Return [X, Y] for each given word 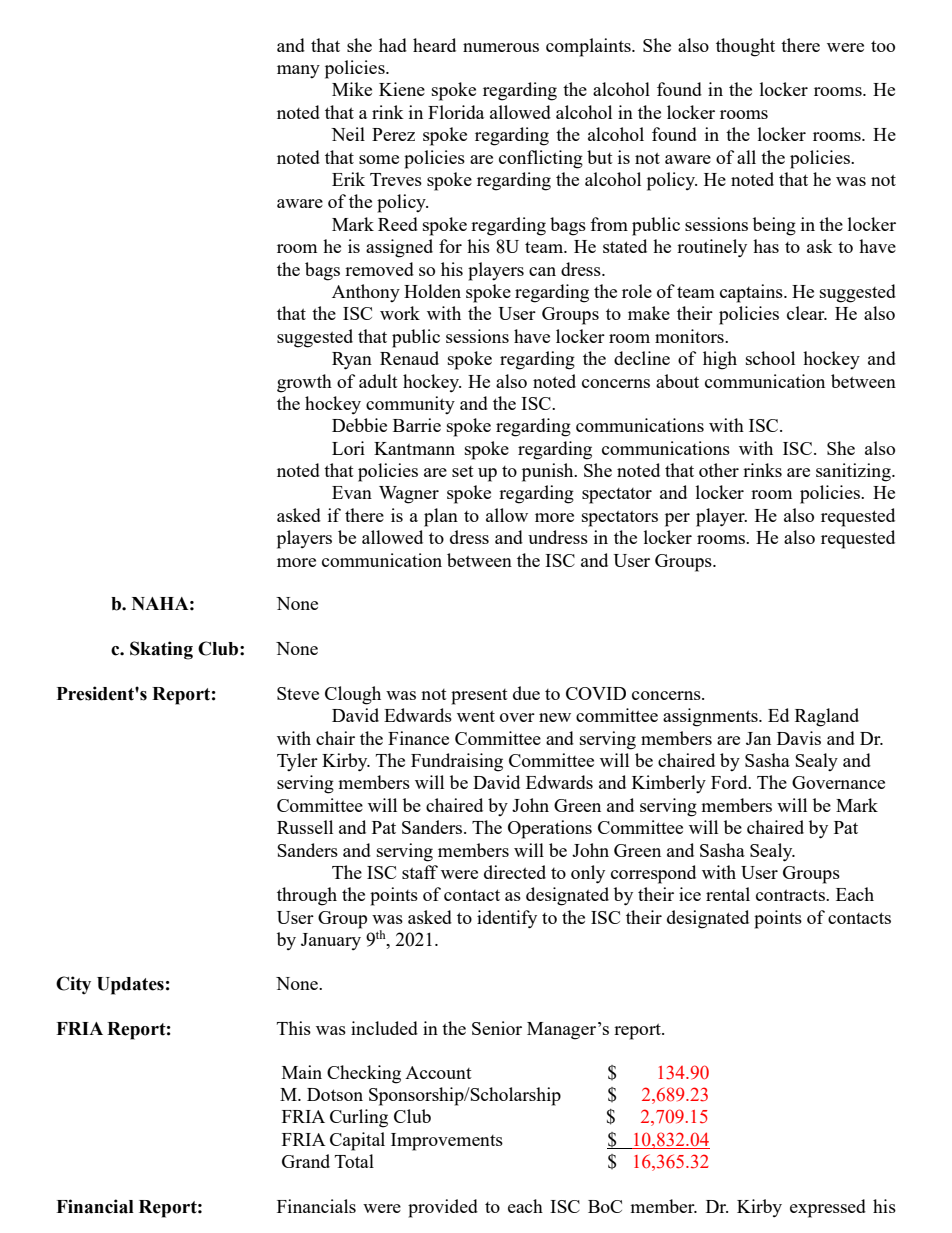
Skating [161, 650]
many [298, 71]
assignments [711, 717]
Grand [306, 1161]
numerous [501, 47]
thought [745, 47]
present [479, 697]
